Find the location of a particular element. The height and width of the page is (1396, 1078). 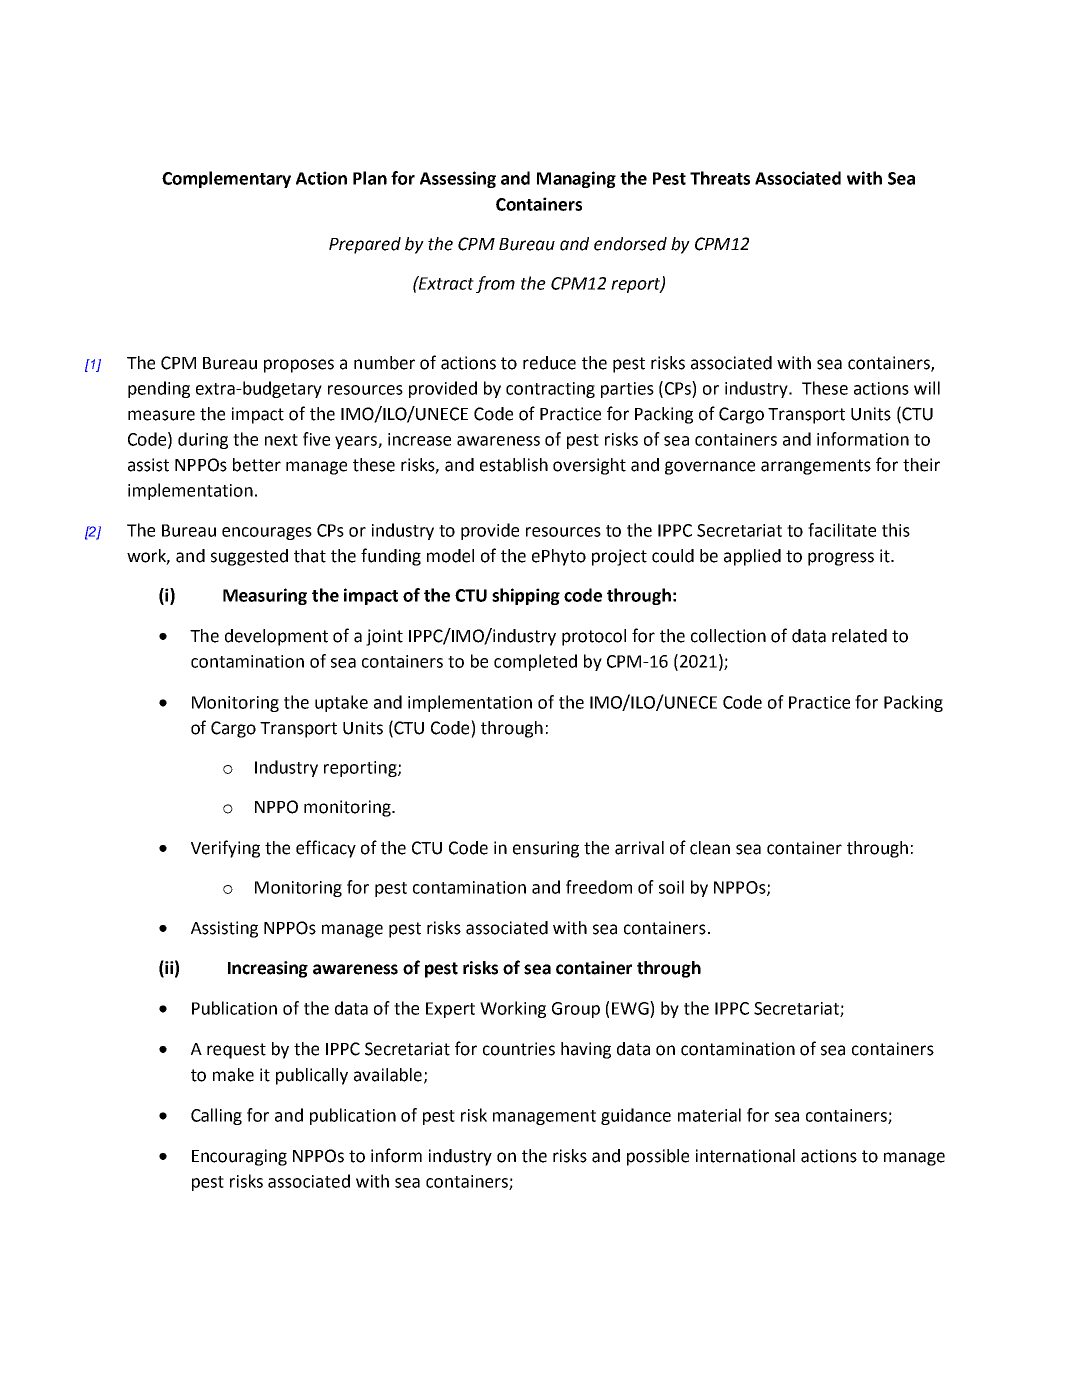

clean is located at coordinates (710, 848).
